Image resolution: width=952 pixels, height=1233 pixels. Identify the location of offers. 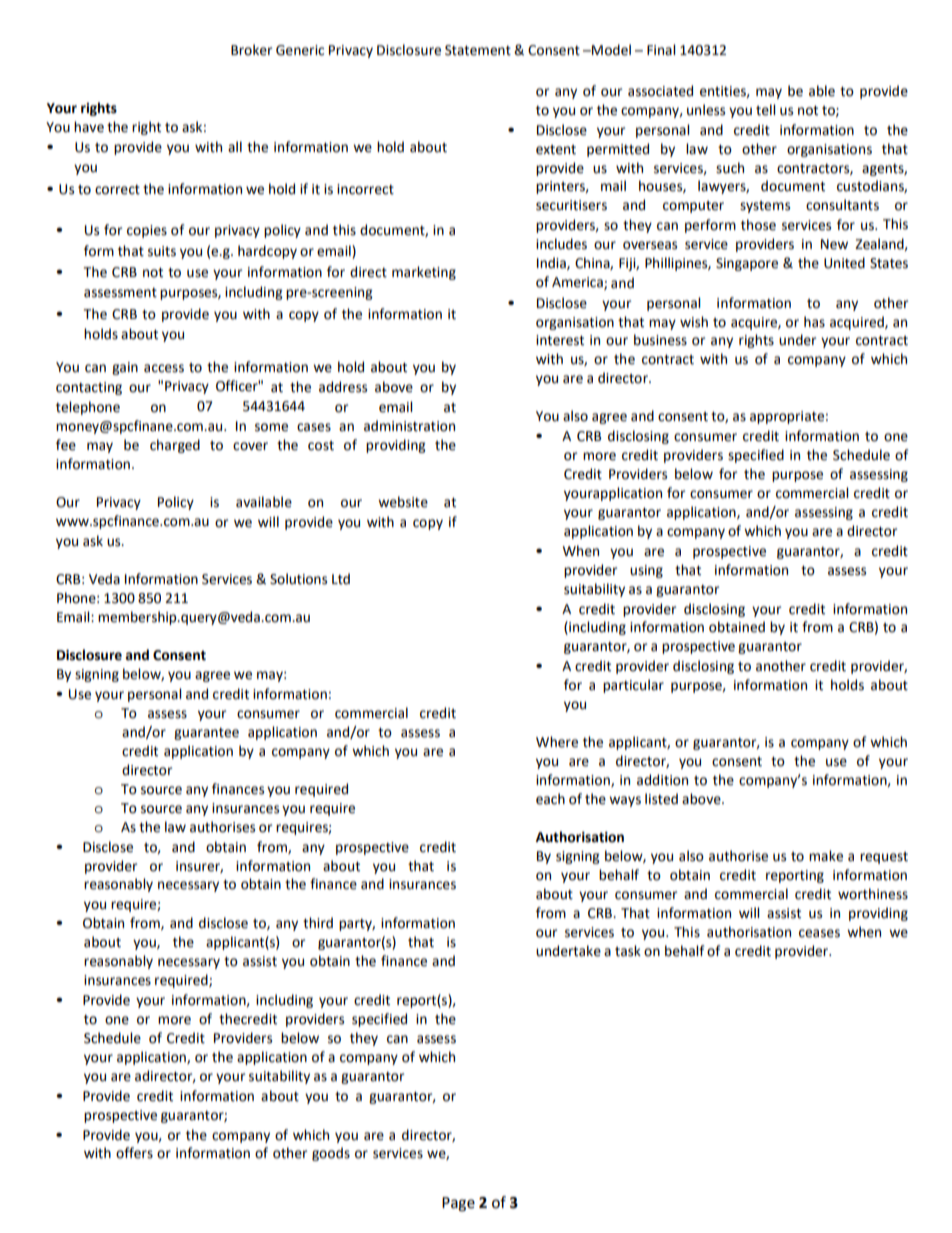
(134, 1153).
